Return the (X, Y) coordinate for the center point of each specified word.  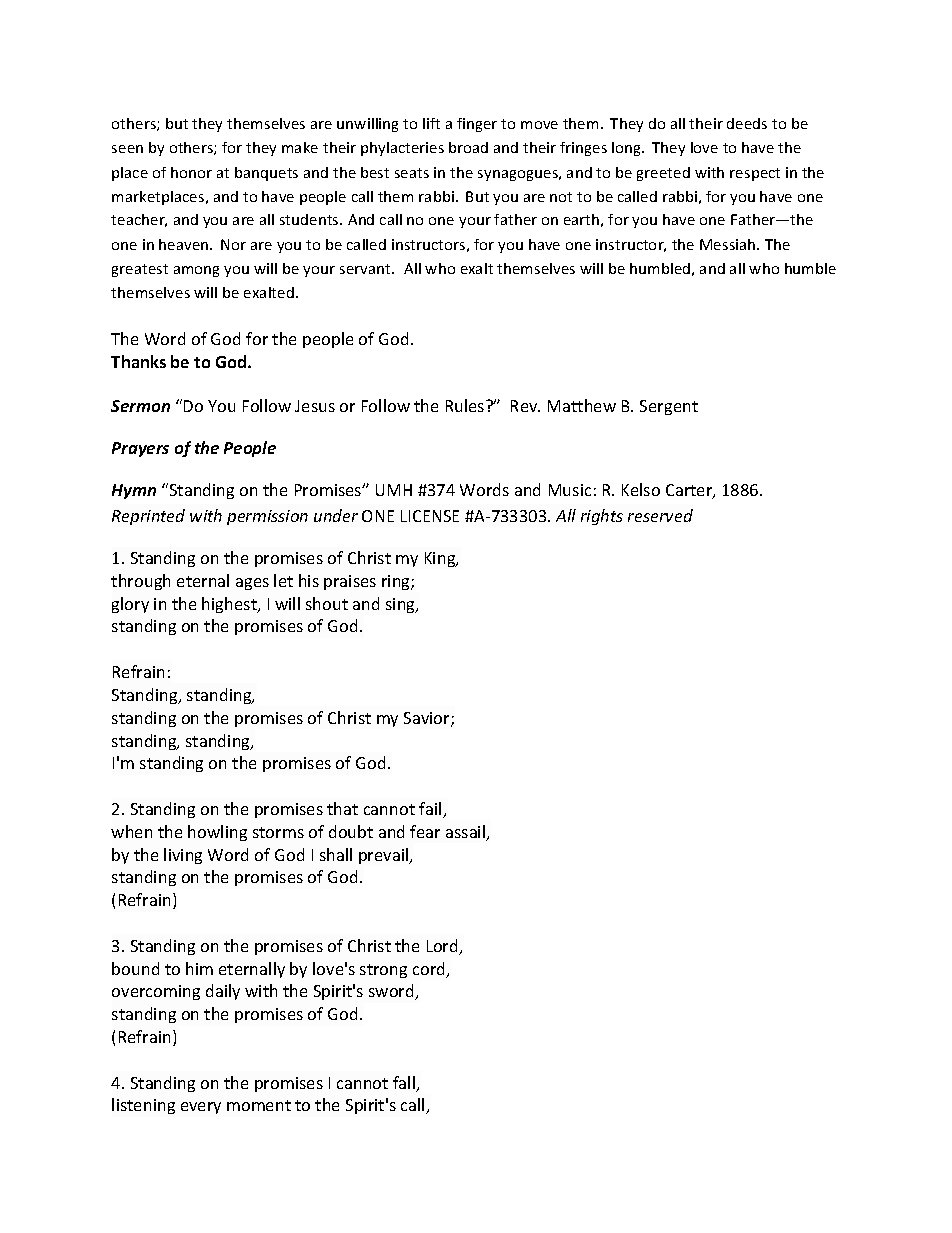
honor (191, 172)
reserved (660, 515)
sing (402, 605)
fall (405, 1084)
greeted (663, 174)
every (201, 1108)
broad (468, 147)
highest (230, 605)
